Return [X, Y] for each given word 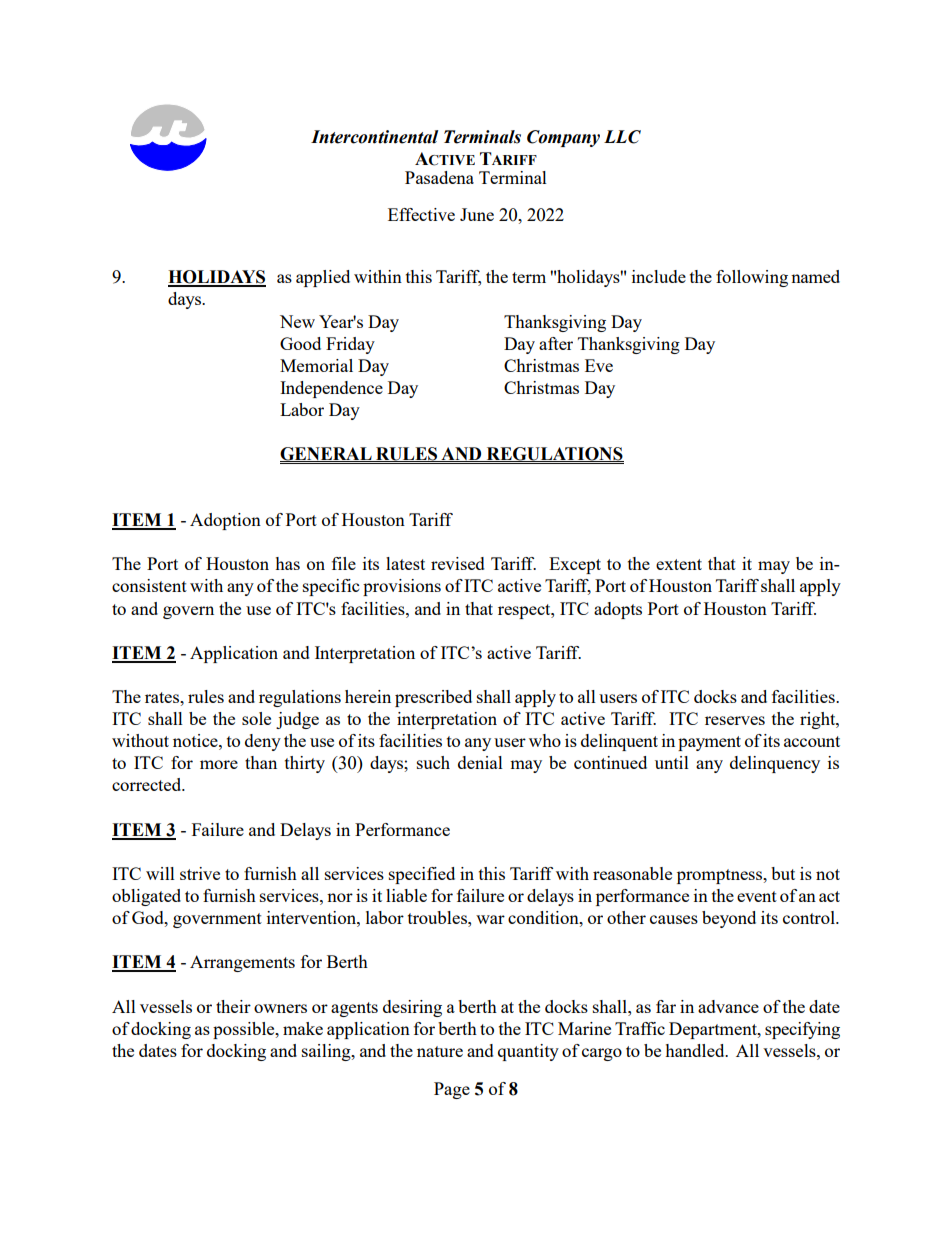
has [287, 563]
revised [458, 563]
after [556, 343]
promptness [721, 876]
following [752, 278]
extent [679, 564]
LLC [622, 137]
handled [696, 1050]
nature [440, 1051]
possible [245, 1030]
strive [200, 873]
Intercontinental [374, 137]
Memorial [316, 365]
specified [422, 875]
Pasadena [439, 177]
